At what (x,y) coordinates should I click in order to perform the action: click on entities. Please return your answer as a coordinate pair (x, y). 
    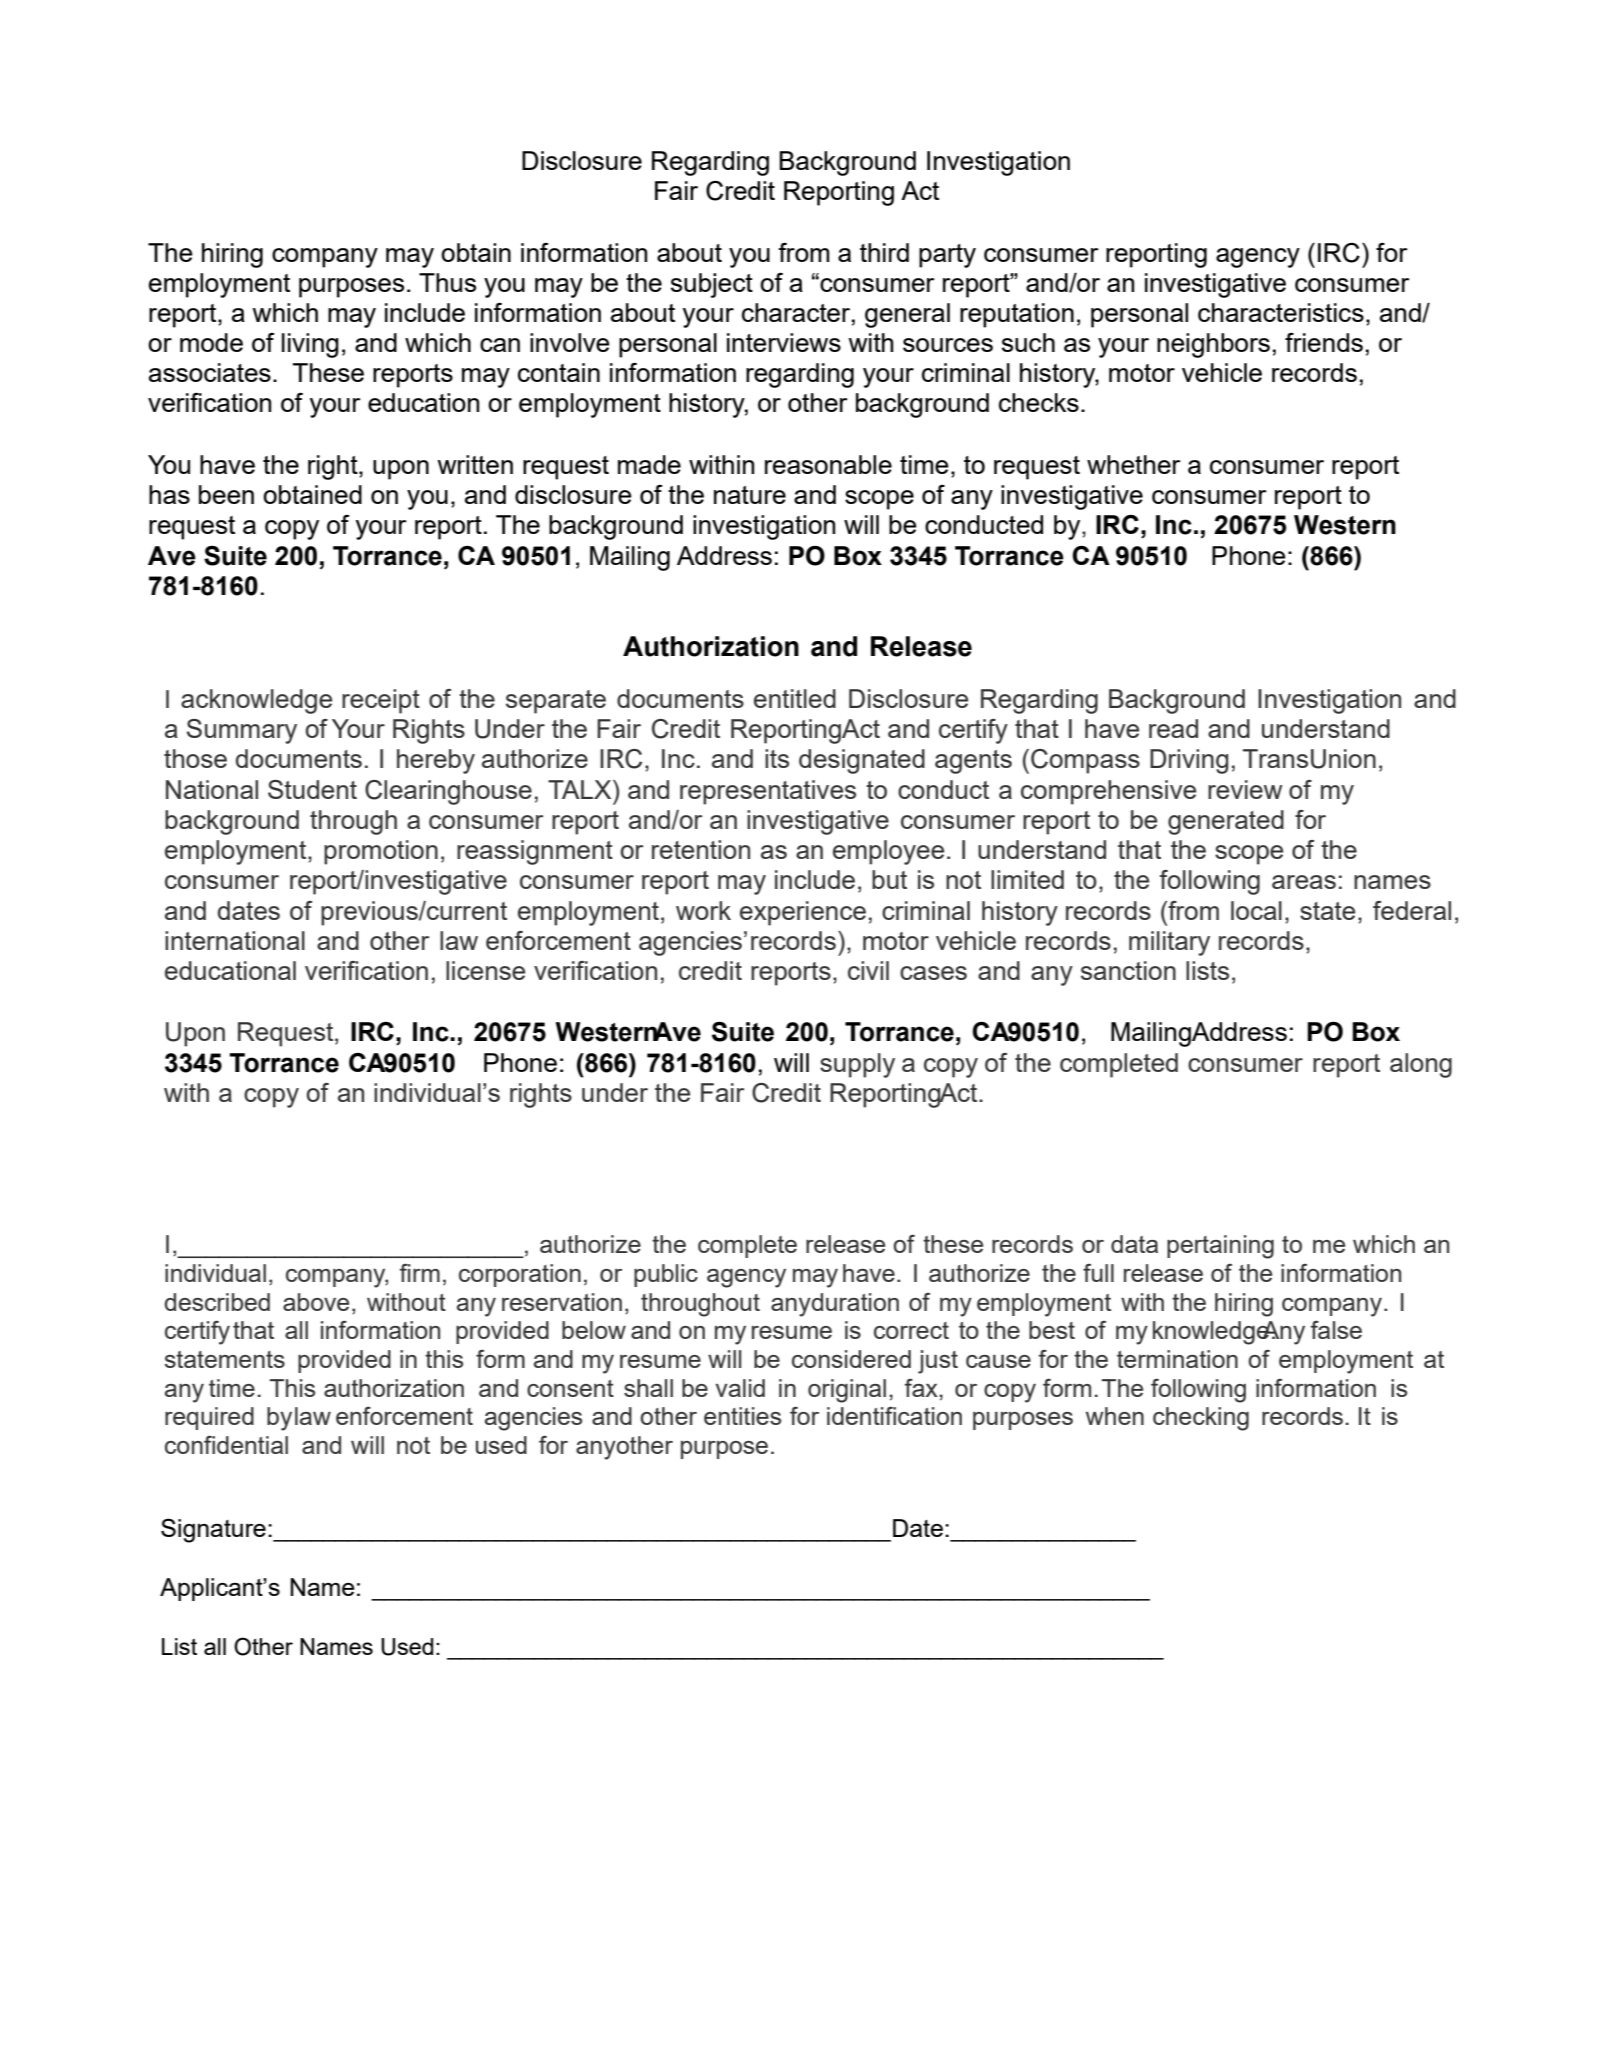
    Looking at the image, I should click on (742, 1416).
